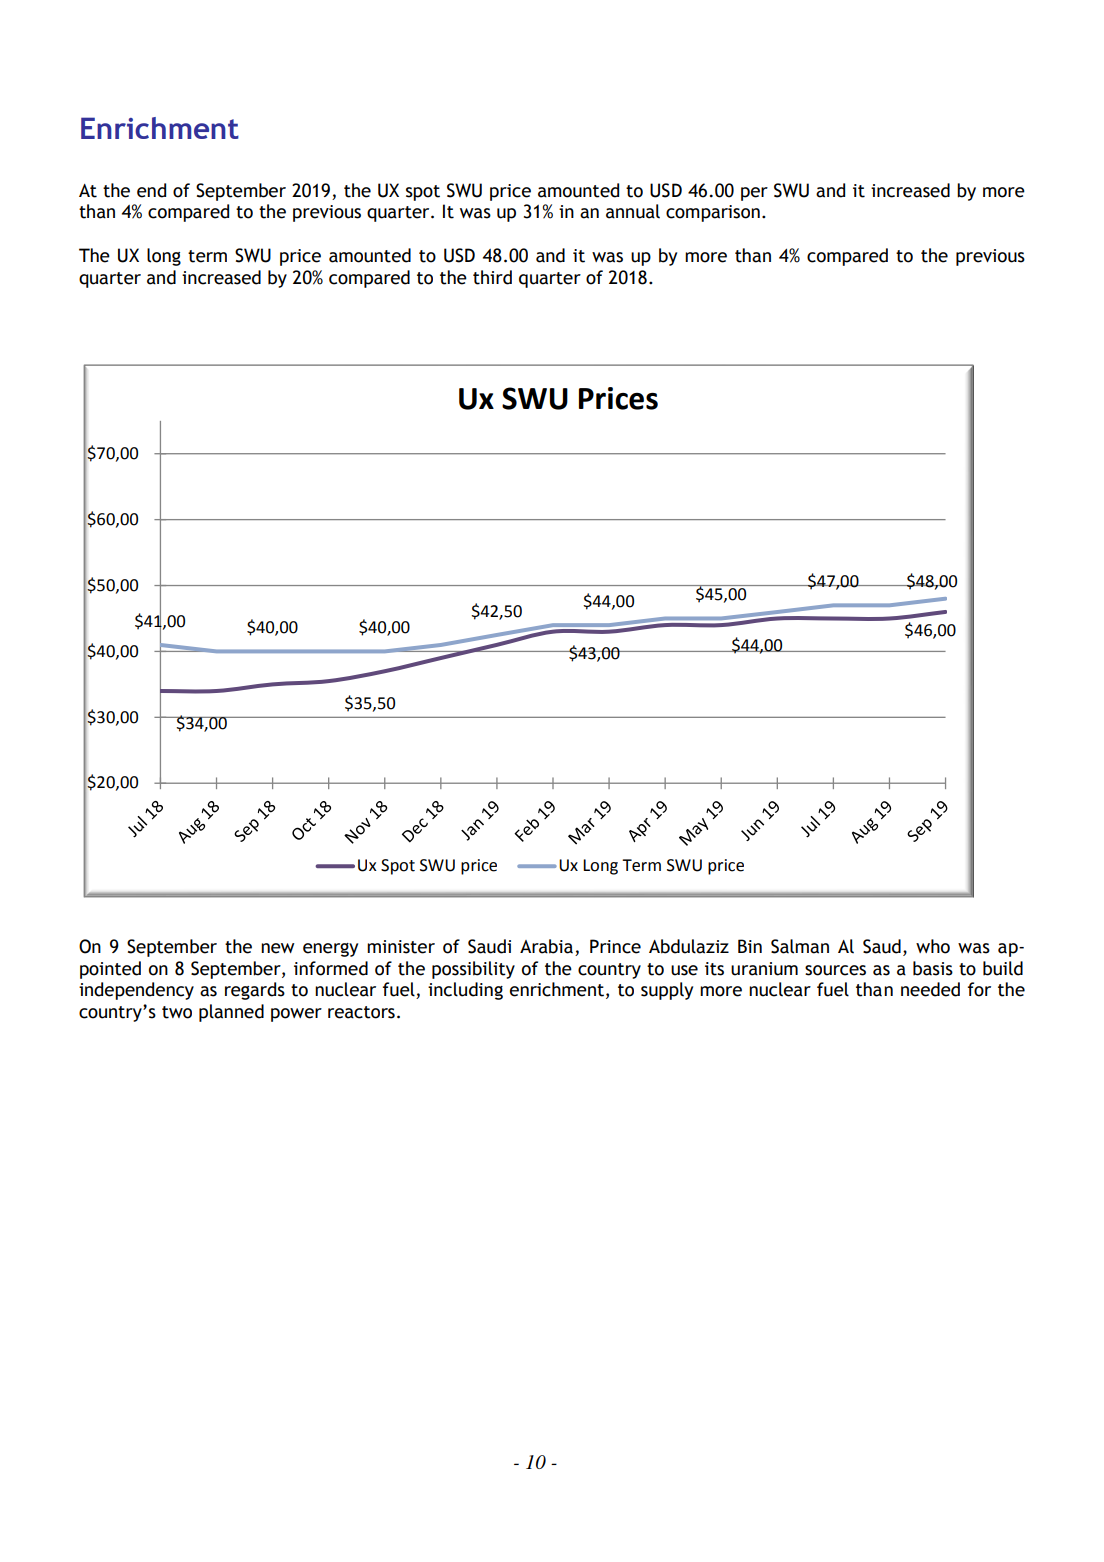  What do you see at coordinates (754, 194) in the screenshot?
I see `per` at bounding box center [754, 194].
